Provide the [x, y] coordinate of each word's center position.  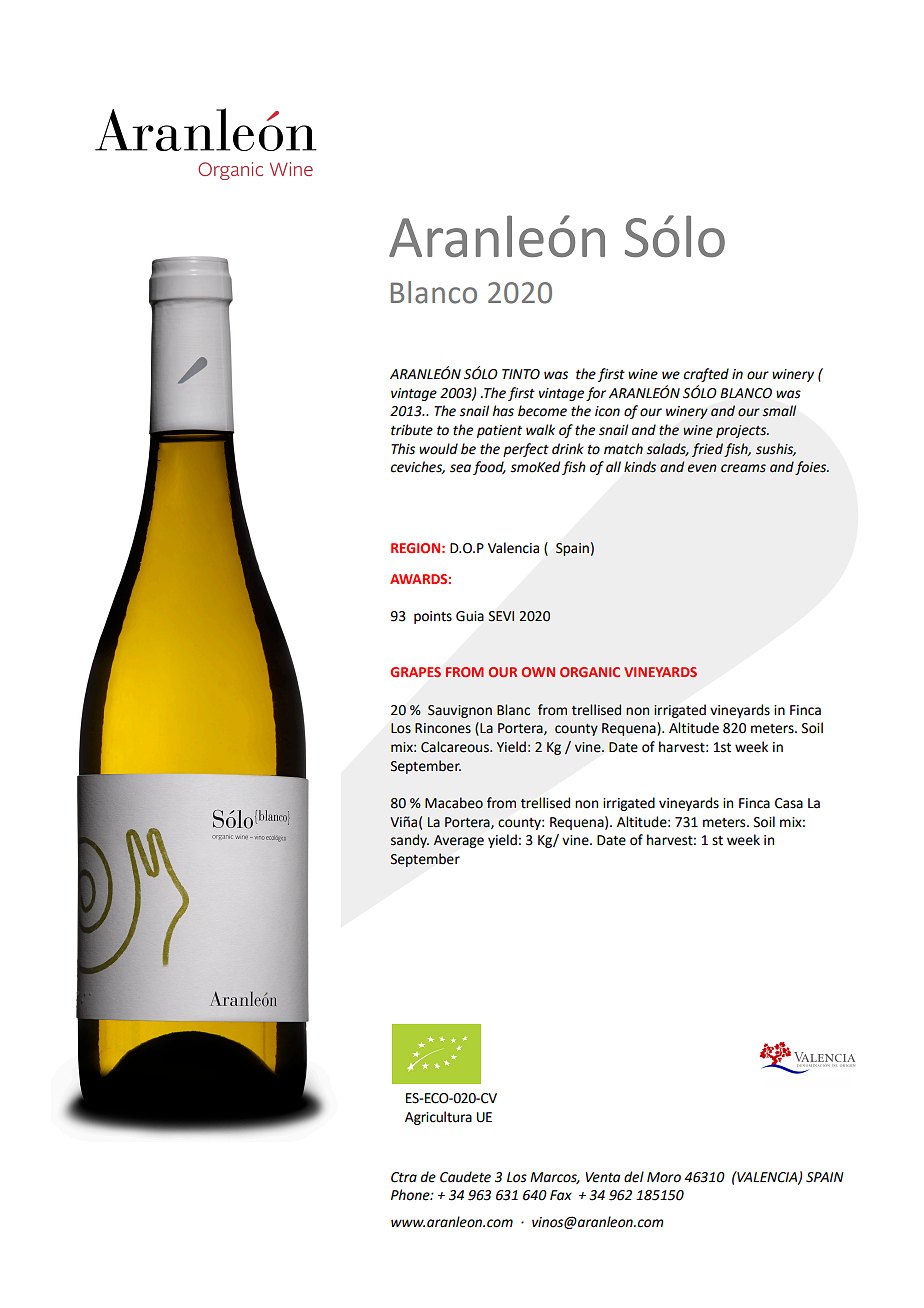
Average [459, 841]
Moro [664, 1177]
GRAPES [415, 672]
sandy [410, 841]
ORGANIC [590, 672]
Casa [789, 803]
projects [742, 431]
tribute [412, 430]
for [596, 394]
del [634, 1177]
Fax [561, 1195]
